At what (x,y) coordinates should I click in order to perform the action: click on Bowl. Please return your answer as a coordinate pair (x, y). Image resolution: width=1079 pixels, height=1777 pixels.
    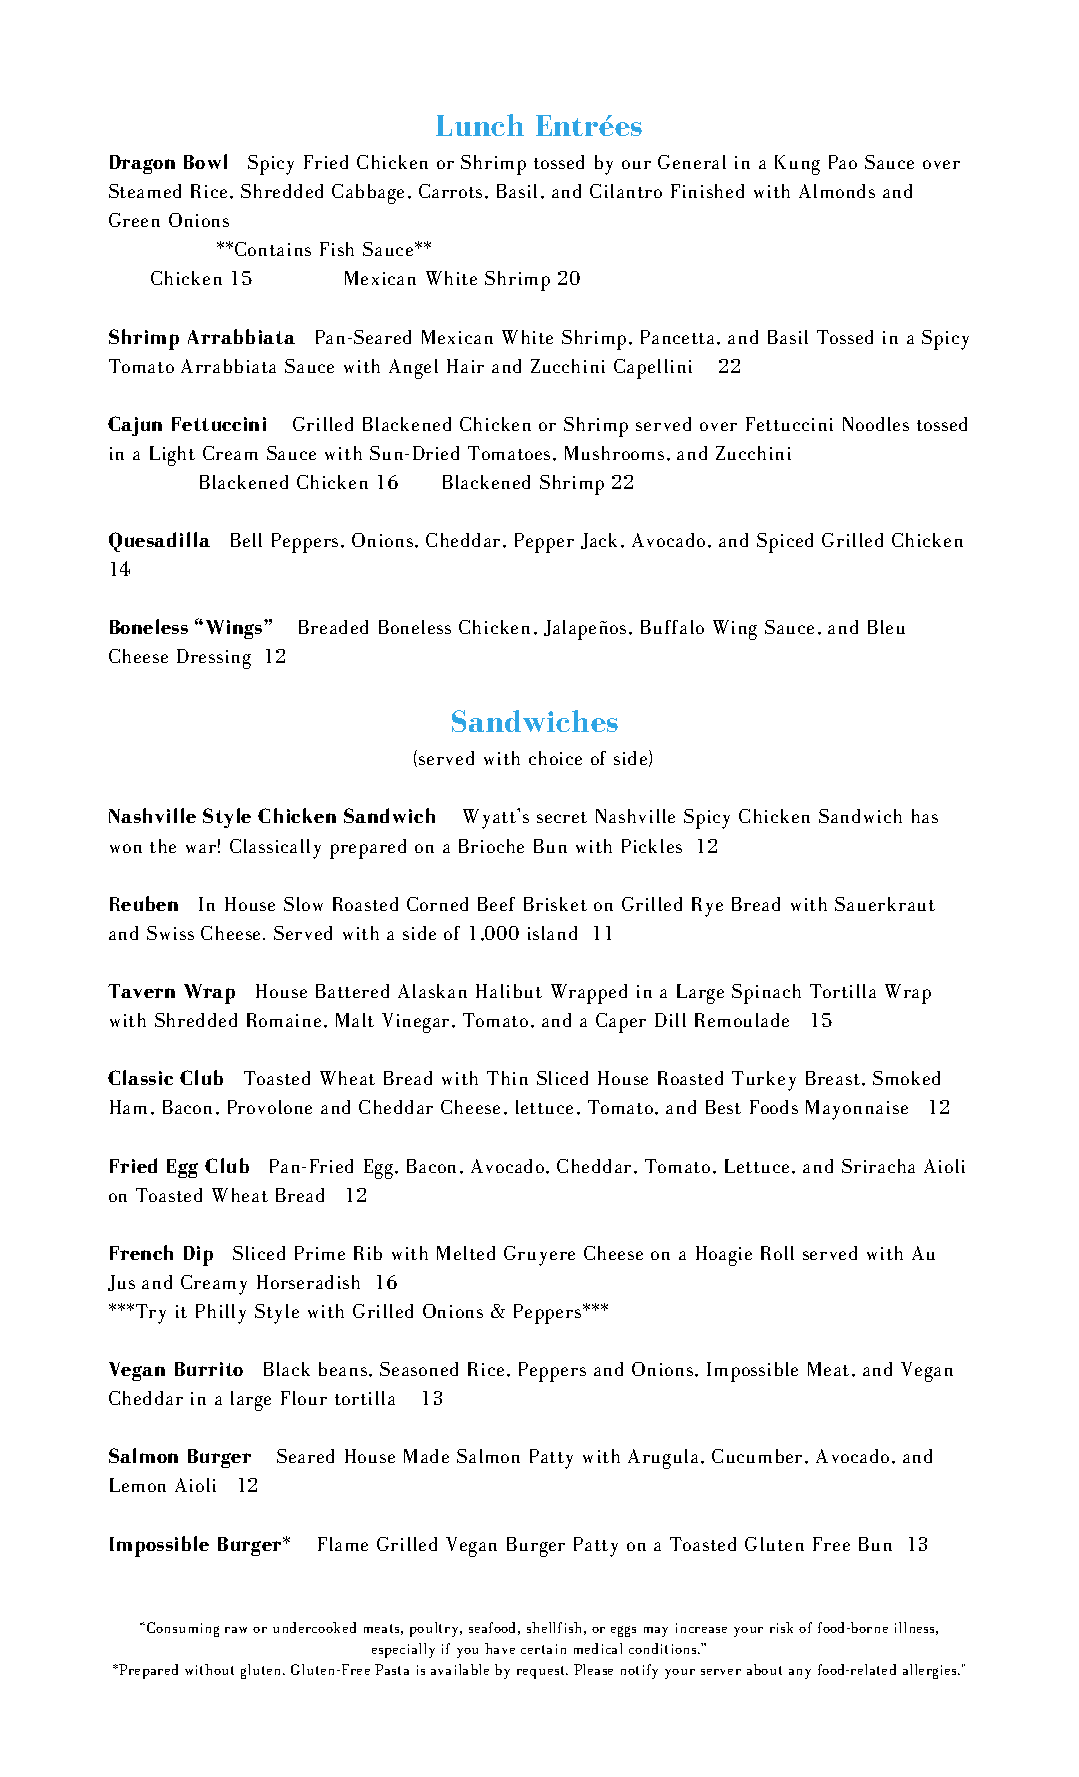
    Looking at the image, I should click on (205, 161).
